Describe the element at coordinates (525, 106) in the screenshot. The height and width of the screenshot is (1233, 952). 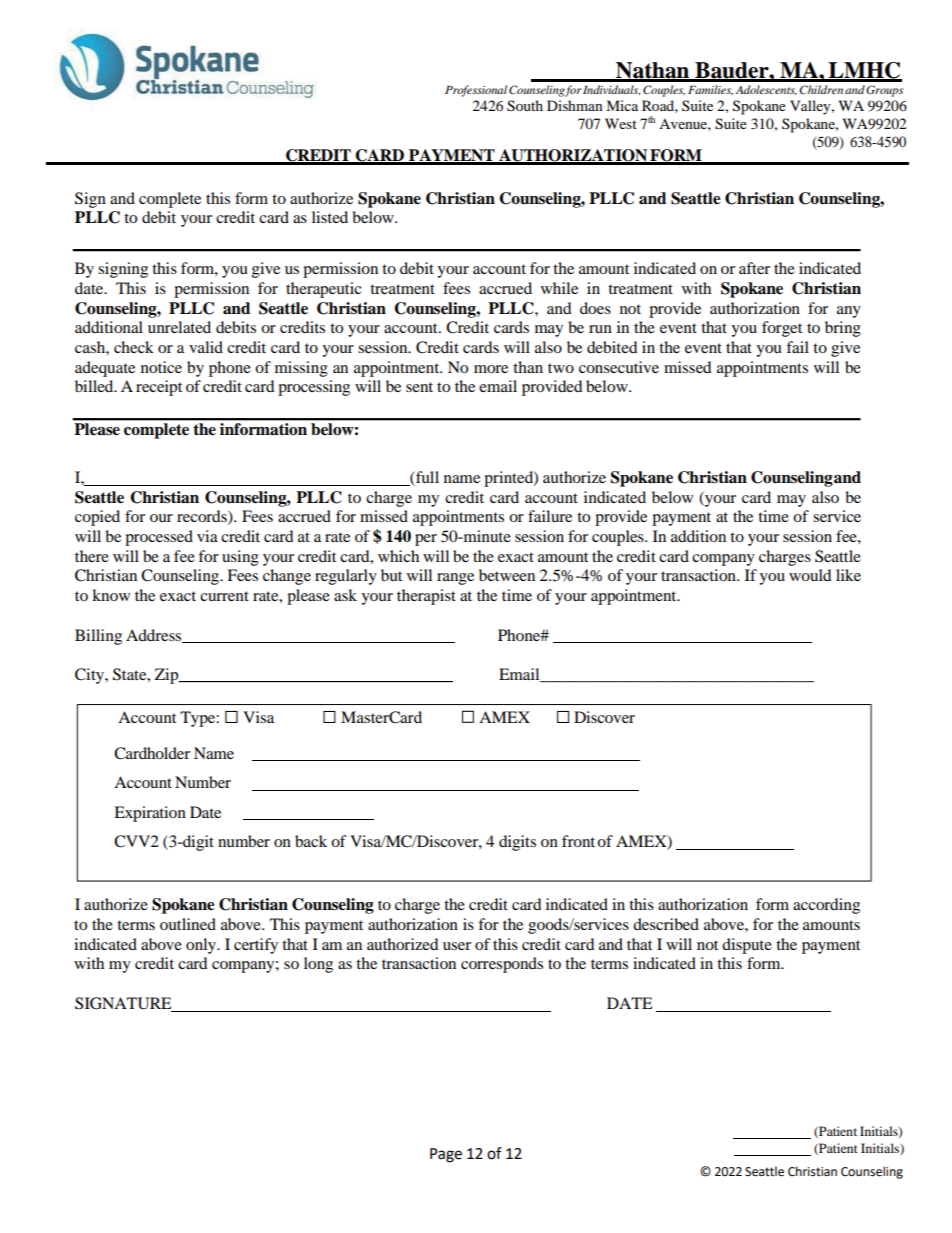
I see `South` at that location.
